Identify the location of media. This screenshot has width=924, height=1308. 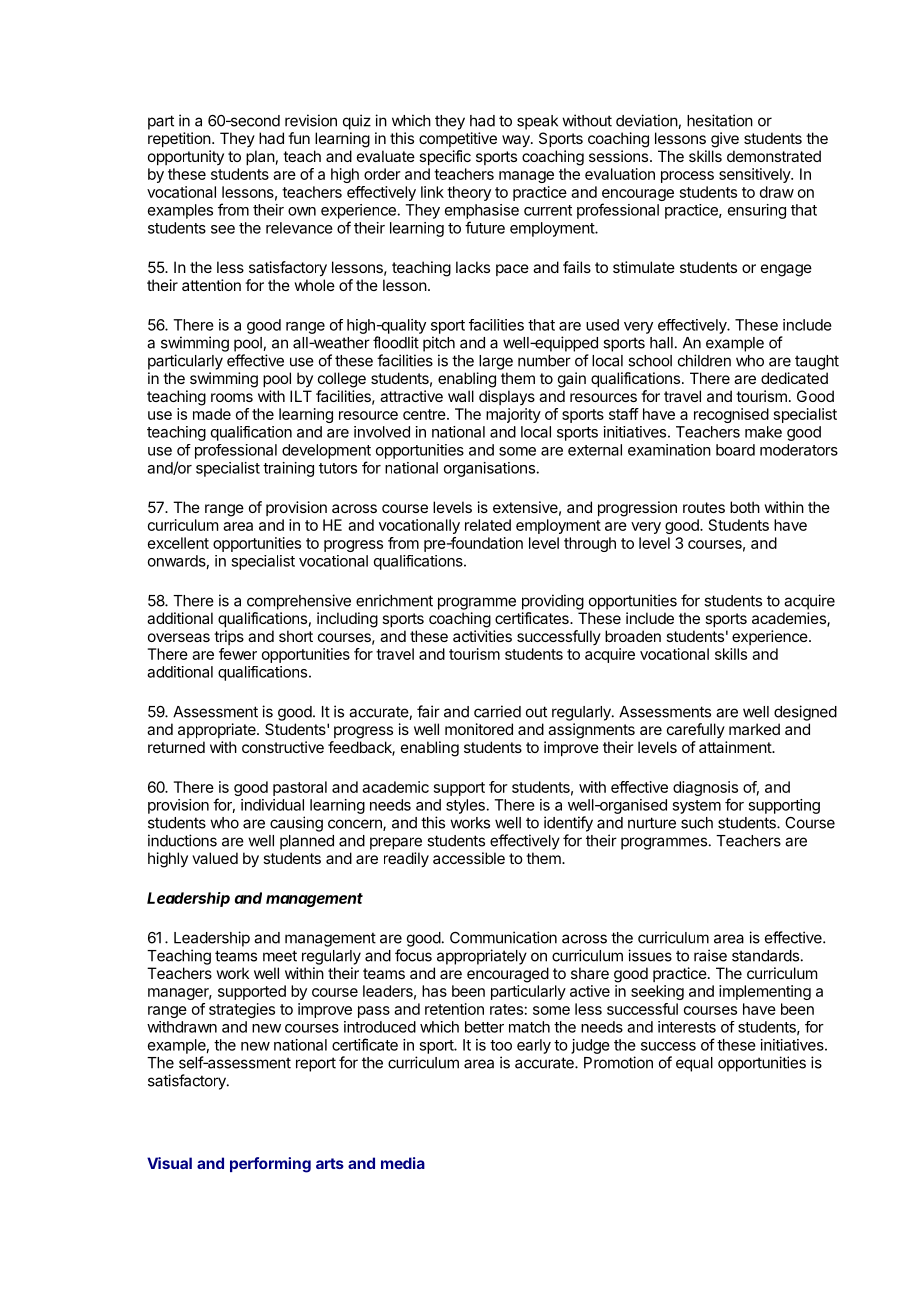
(403, 1163).
